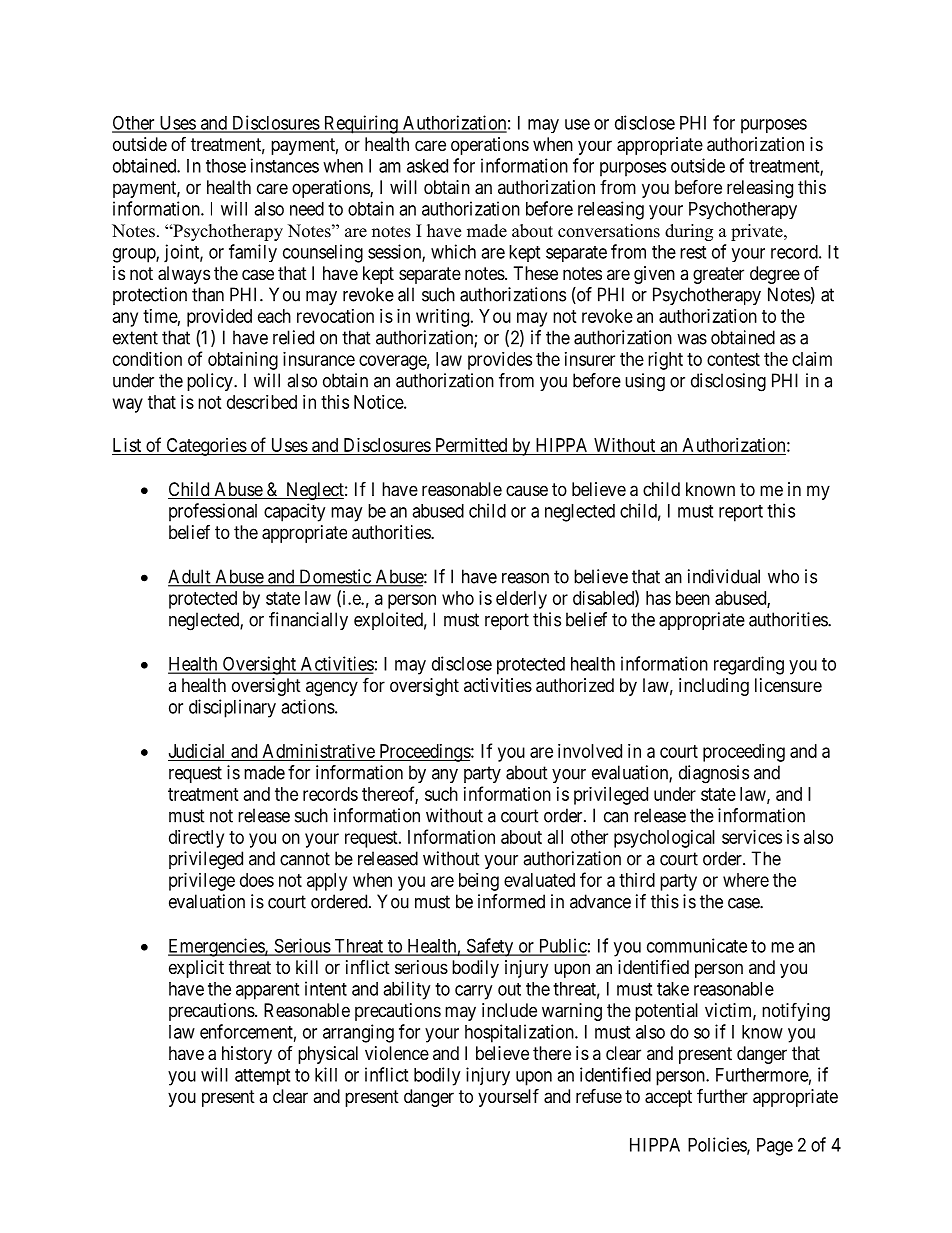 The height and width of the screenshot is (1233, 952). What do you see at coordinates (262, 1077) in the screenshot?
I see `attempt` at bounding box center [262, 1077].
